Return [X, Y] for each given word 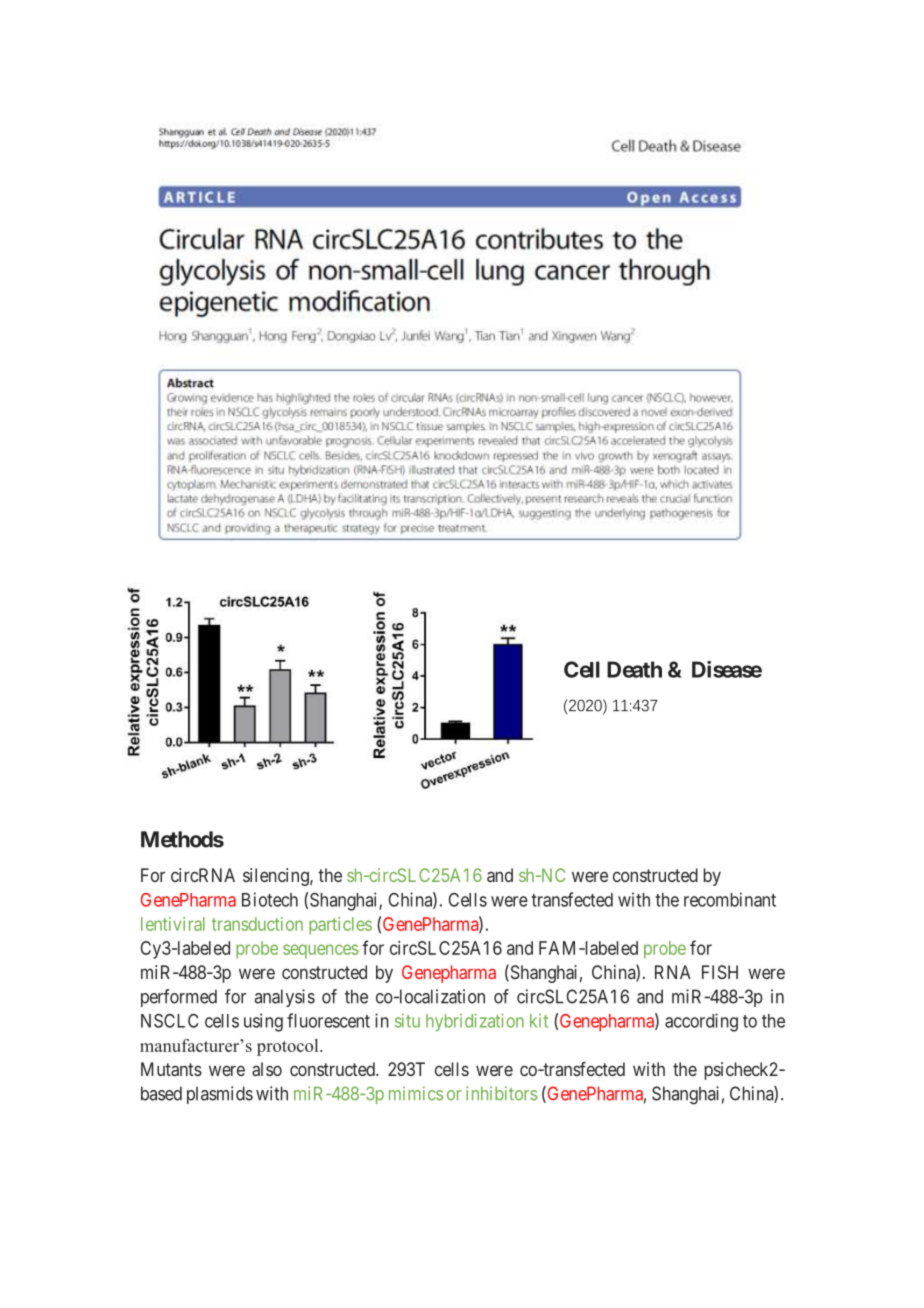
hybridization [475, 1022]
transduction [257, 924]
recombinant [730, 899]
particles [340, 926]
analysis [285, 998]
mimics [416, 1093]
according [701, 1022]
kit [539, 1021]
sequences [320, 951]
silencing [277, 877]
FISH [720, 972]
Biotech [270, 899]
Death [634, 669]
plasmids [220, 1095]
